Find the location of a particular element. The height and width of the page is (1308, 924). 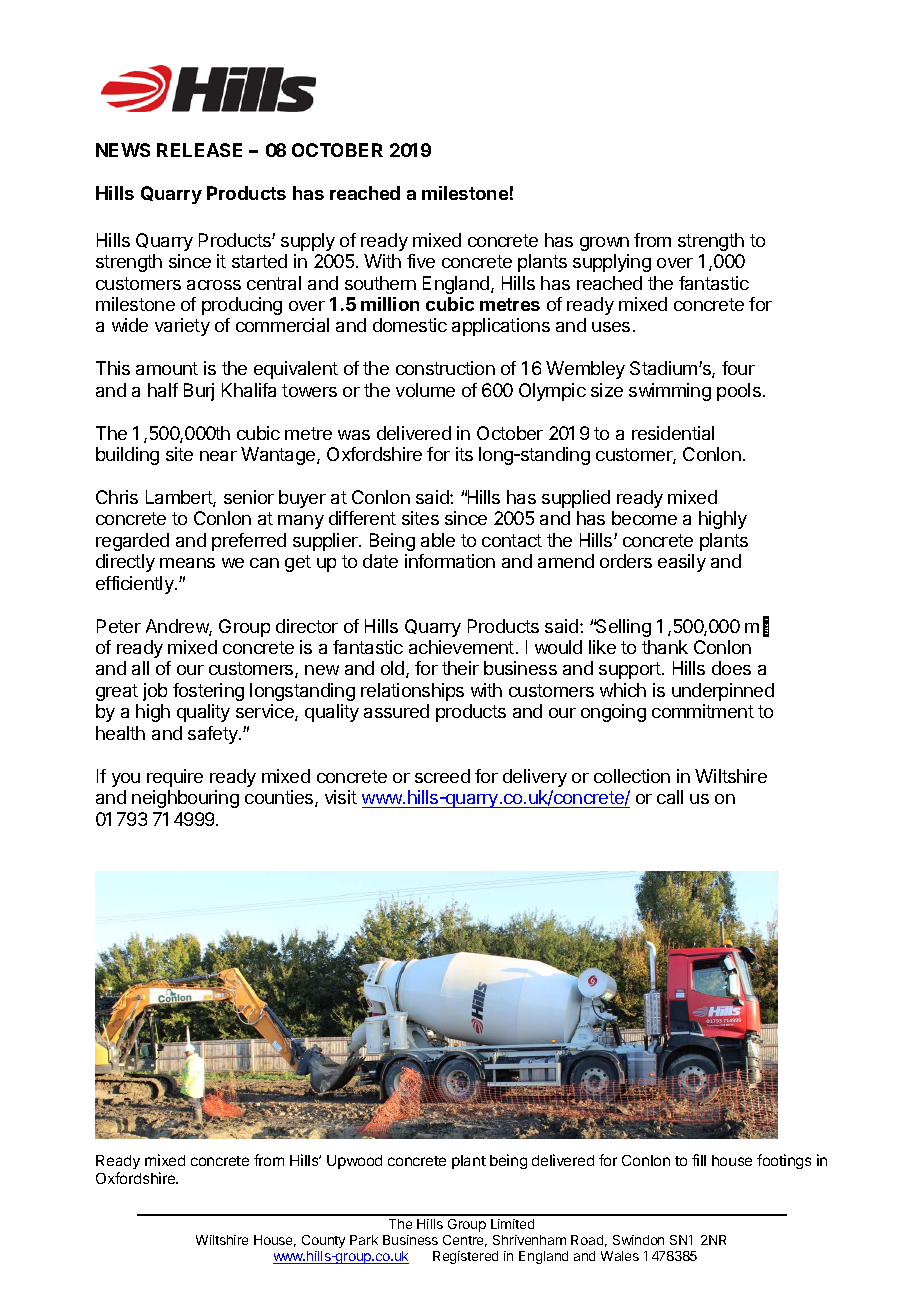

Registered is located at coordinates (465, 1257).
